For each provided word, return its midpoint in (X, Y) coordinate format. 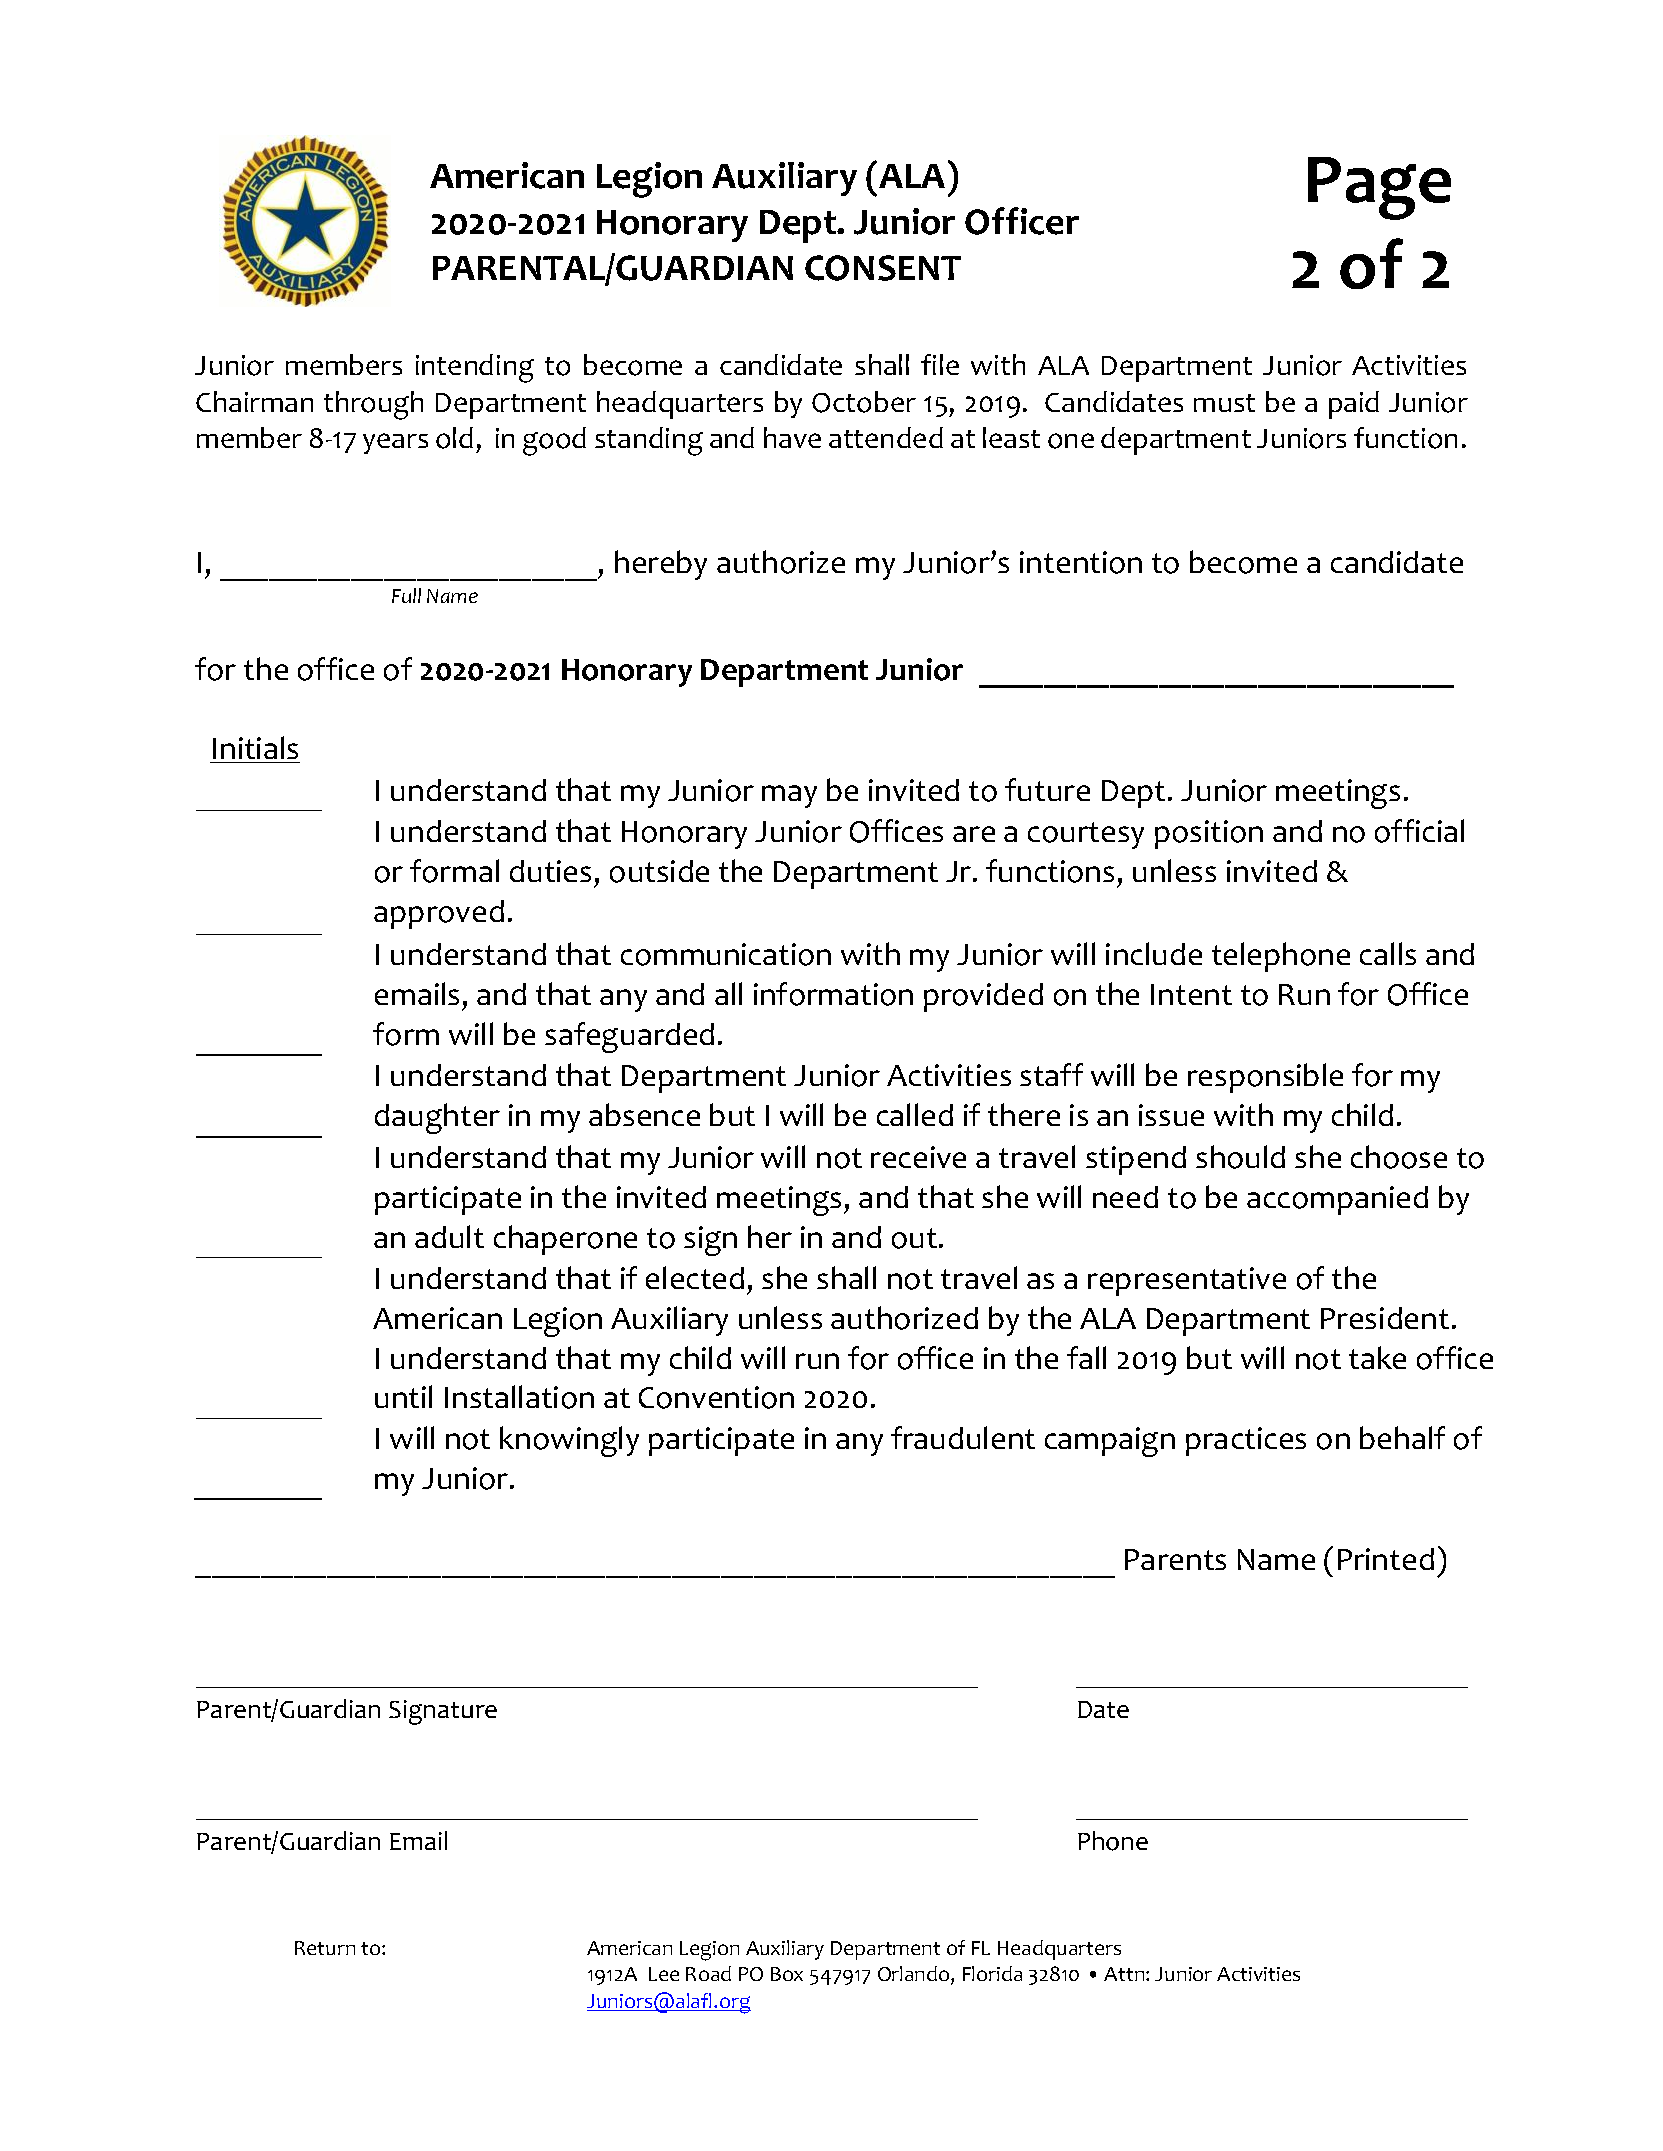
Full (406, 595)
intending (475, 368)
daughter (437, 1118)
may (789, 796)
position (1209, 834)
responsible (1265, 1078)
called (915, 1114)
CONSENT (883, 268)
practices (1246, 1441)
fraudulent (963, 1437)
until (403, 1396)
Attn (1125, 1974)
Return (325, 1948)
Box (787, 1974)
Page (1379, 188)
